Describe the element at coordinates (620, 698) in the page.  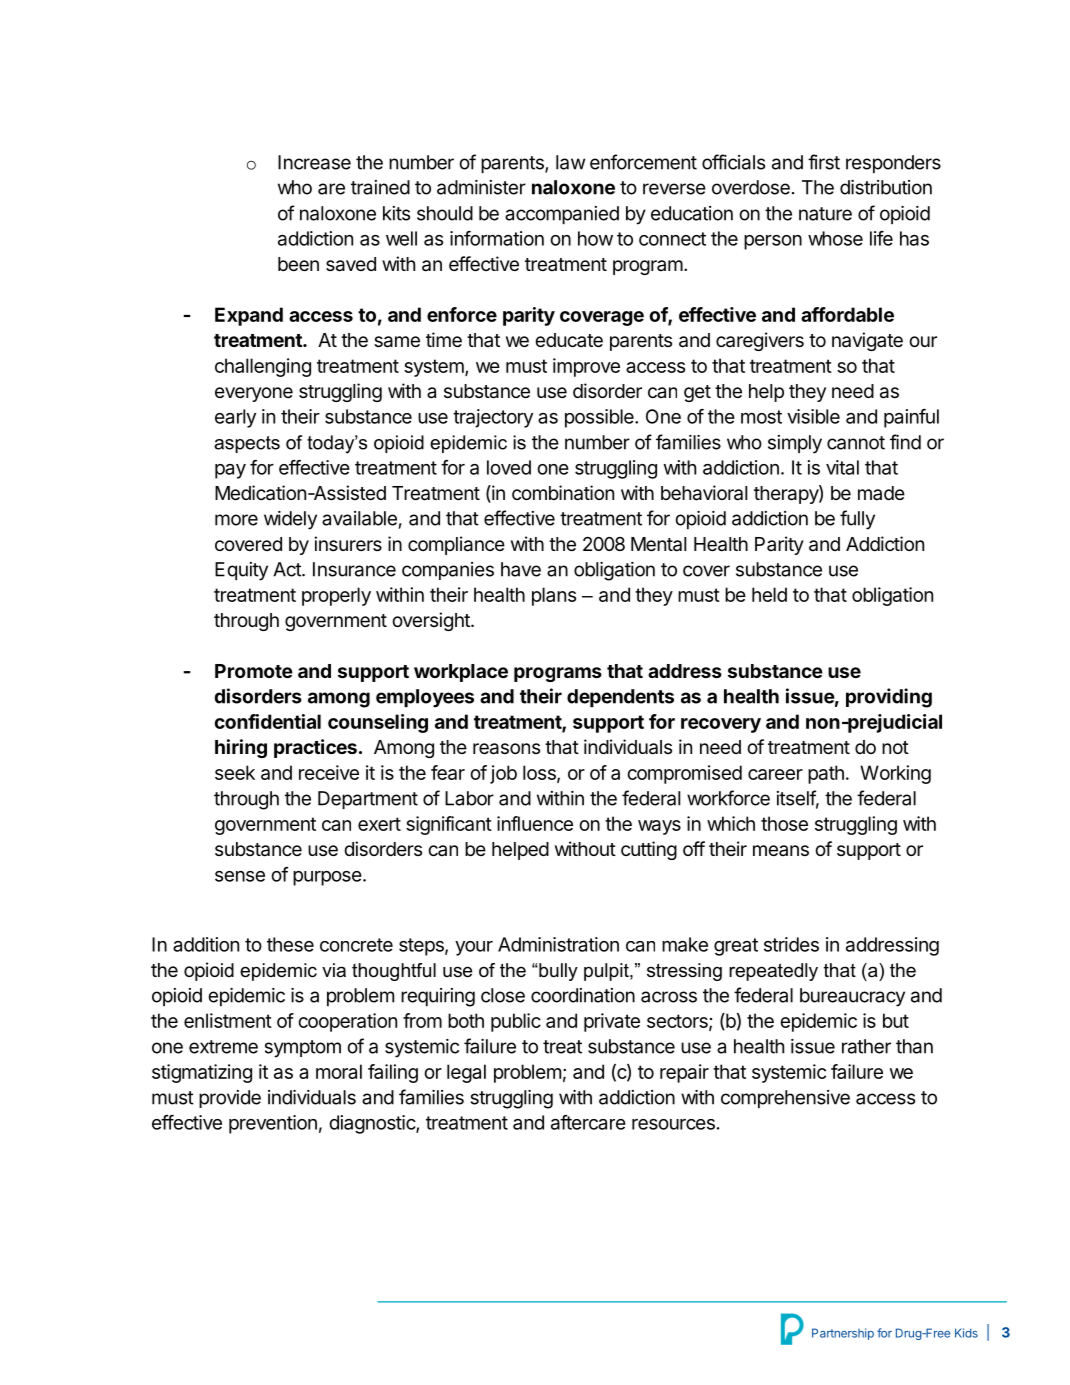
I see `dependents` at that location.
